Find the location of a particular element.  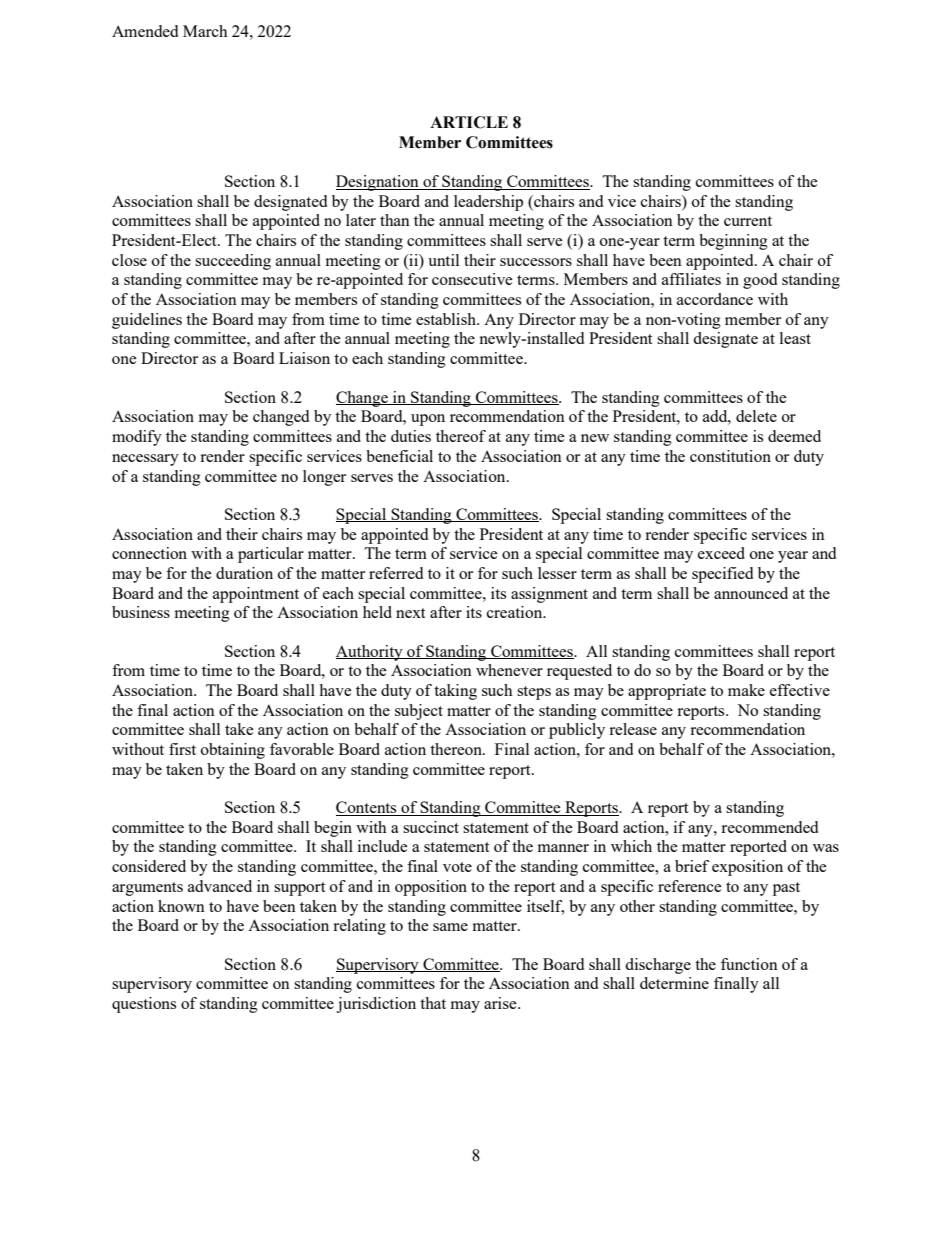

March is located at coordinates (205, 31).
